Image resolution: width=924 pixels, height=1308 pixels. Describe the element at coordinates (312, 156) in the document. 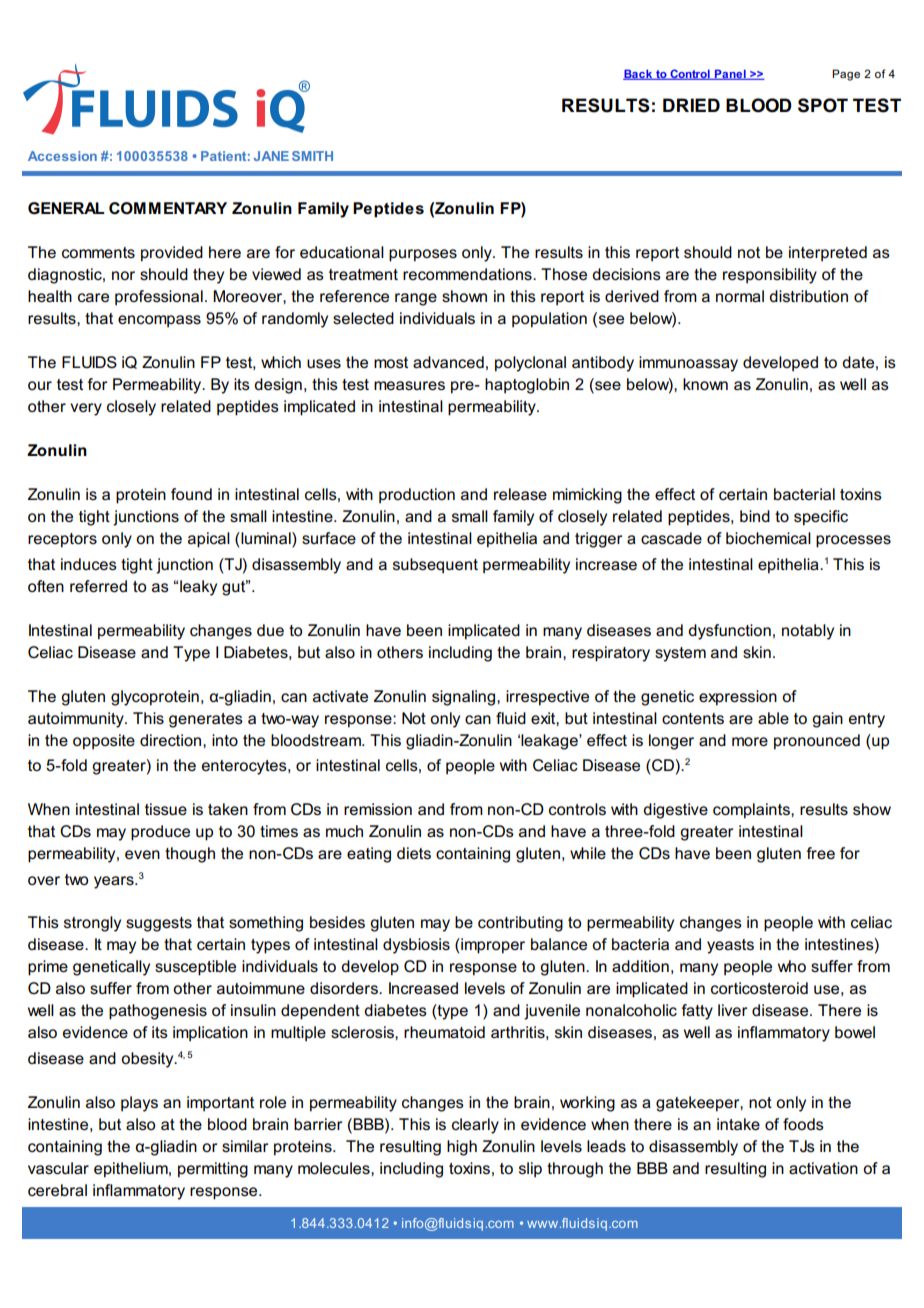

I see `SMITH` at that location.
